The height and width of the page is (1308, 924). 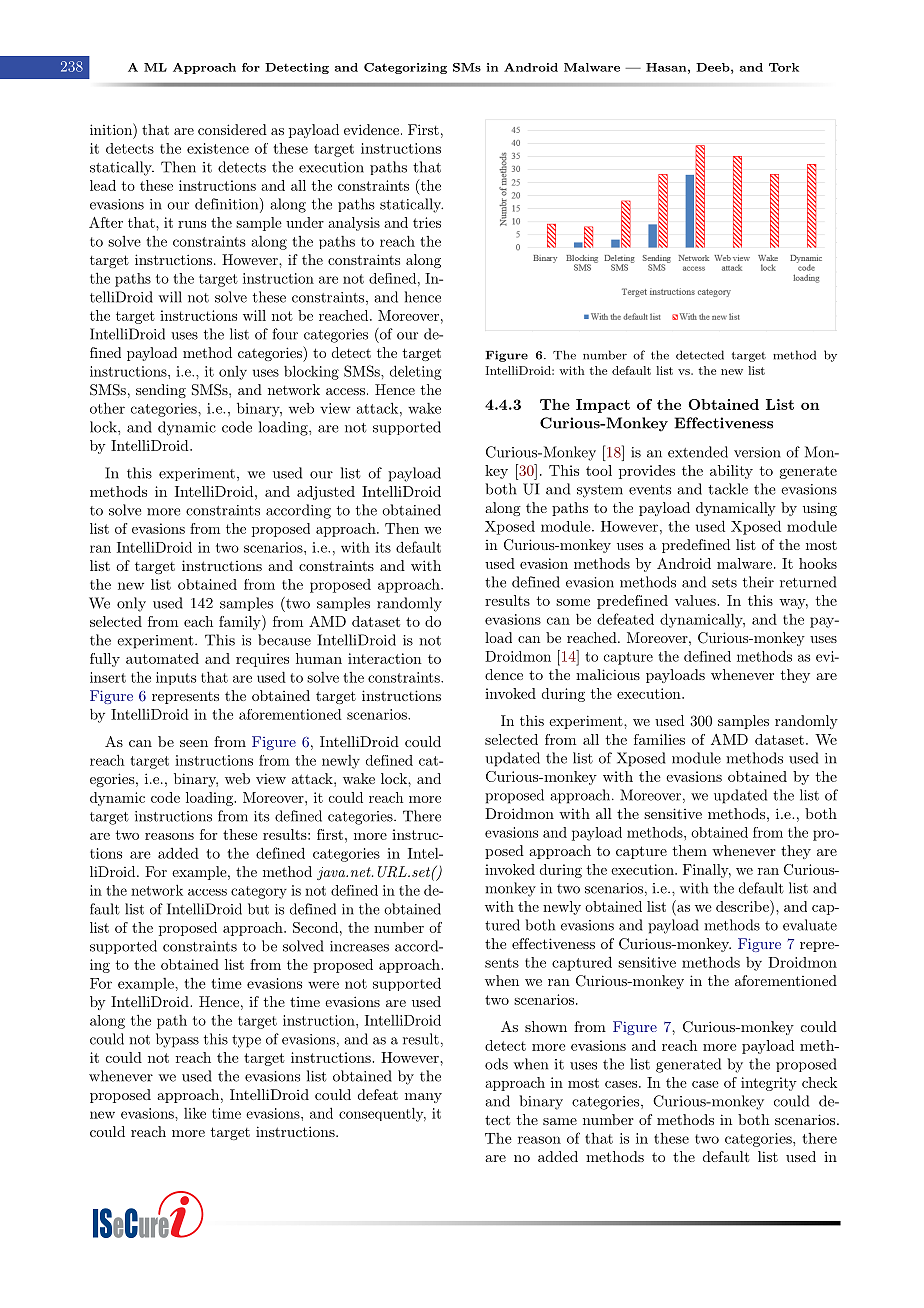 I want to click on them, so click(x=690, y=850).
